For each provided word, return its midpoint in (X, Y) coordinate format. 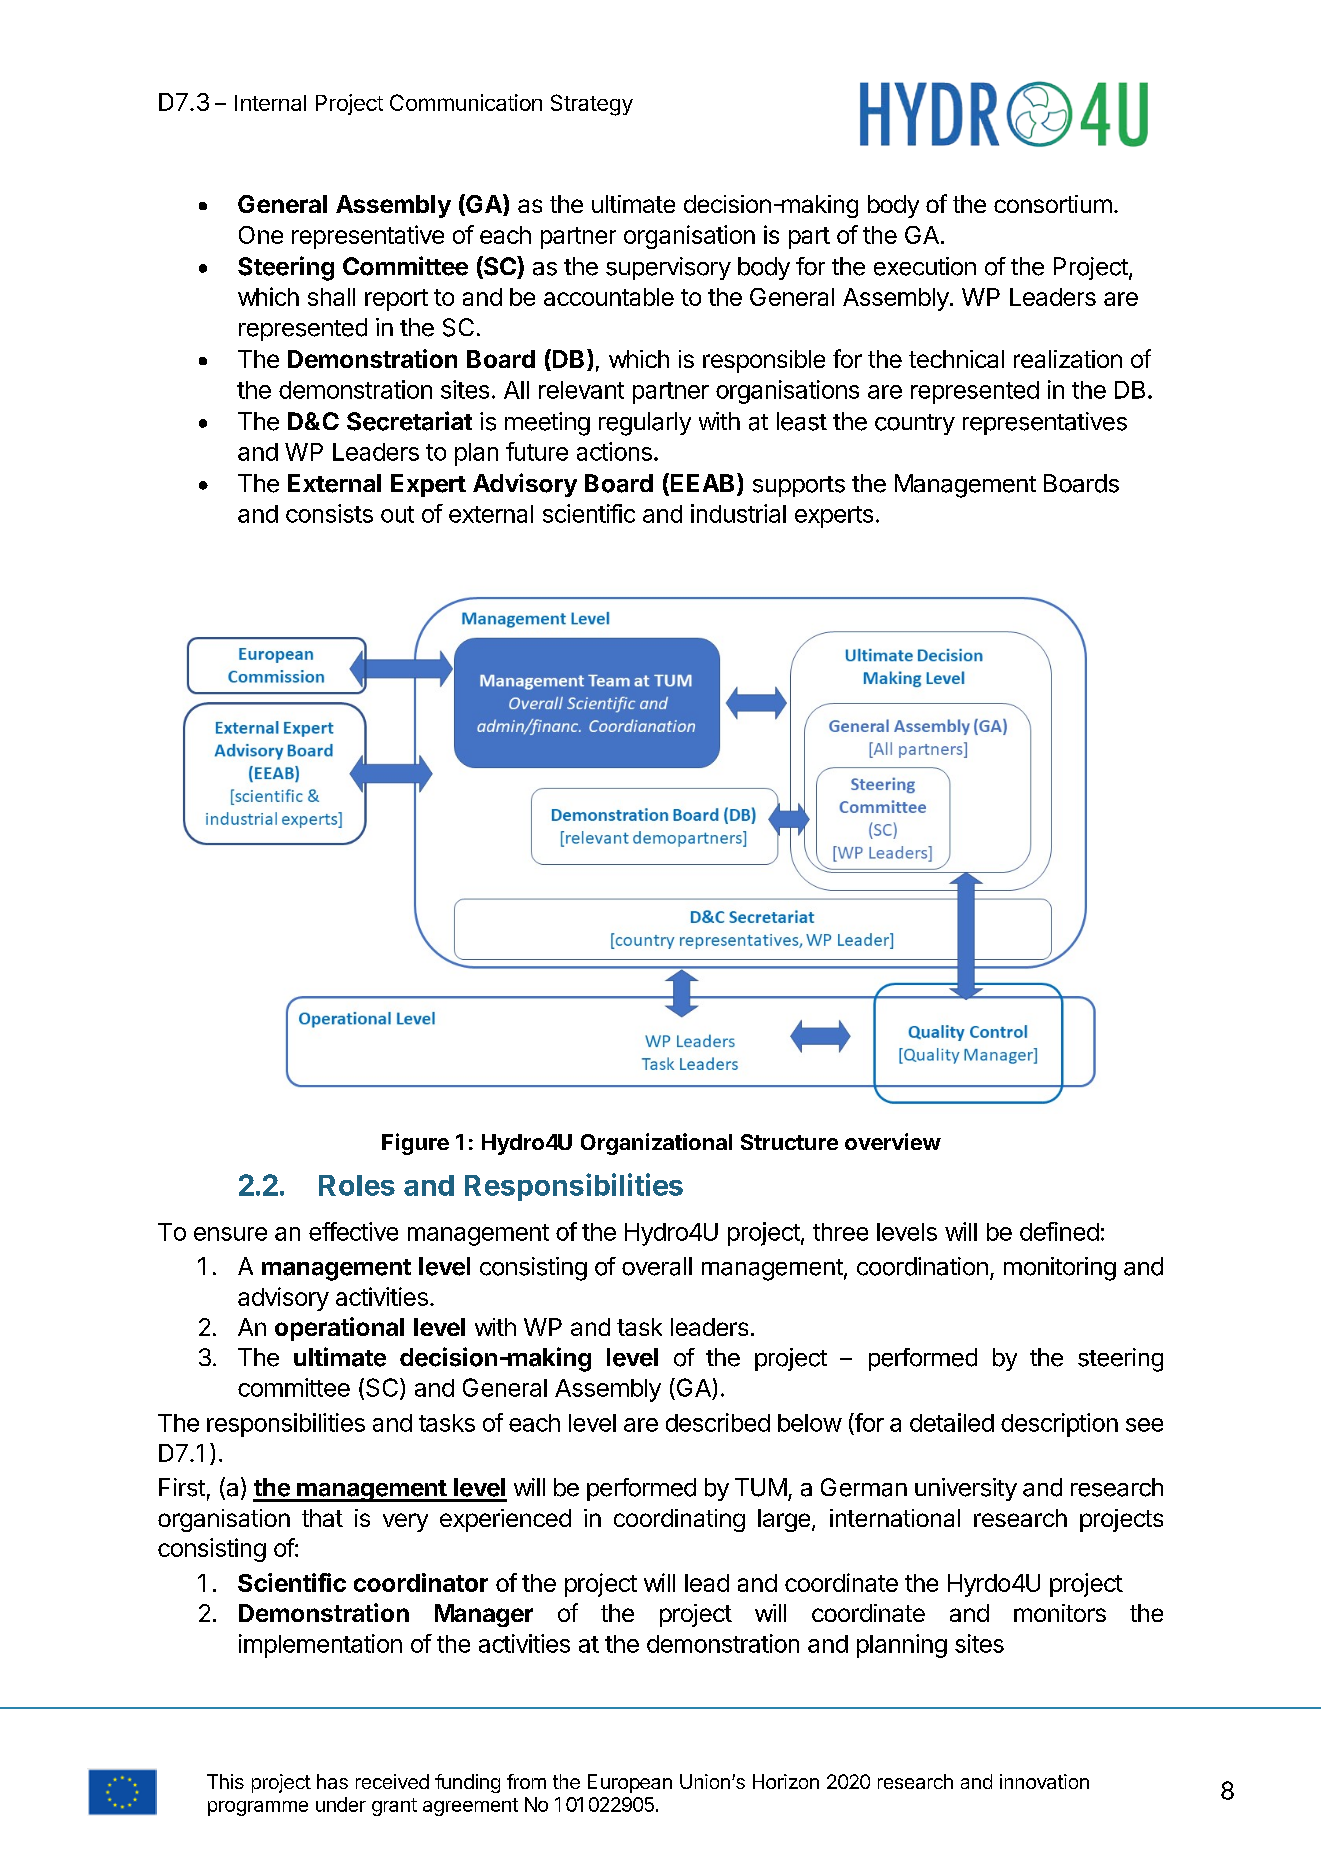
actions (614, 451)
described (718, 1422)
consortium (1053, 204)
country (915, 424)
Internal (270, 103)
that (322, 1518)
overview (893, 1141)
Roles (357, 1185)
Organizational (656, 1144)
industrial (738, 513)
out (397, 514)
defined (1059, 1231)
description (1059, 1425)
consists (329, 513)
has (332, 1781)
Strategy (592, 105)
